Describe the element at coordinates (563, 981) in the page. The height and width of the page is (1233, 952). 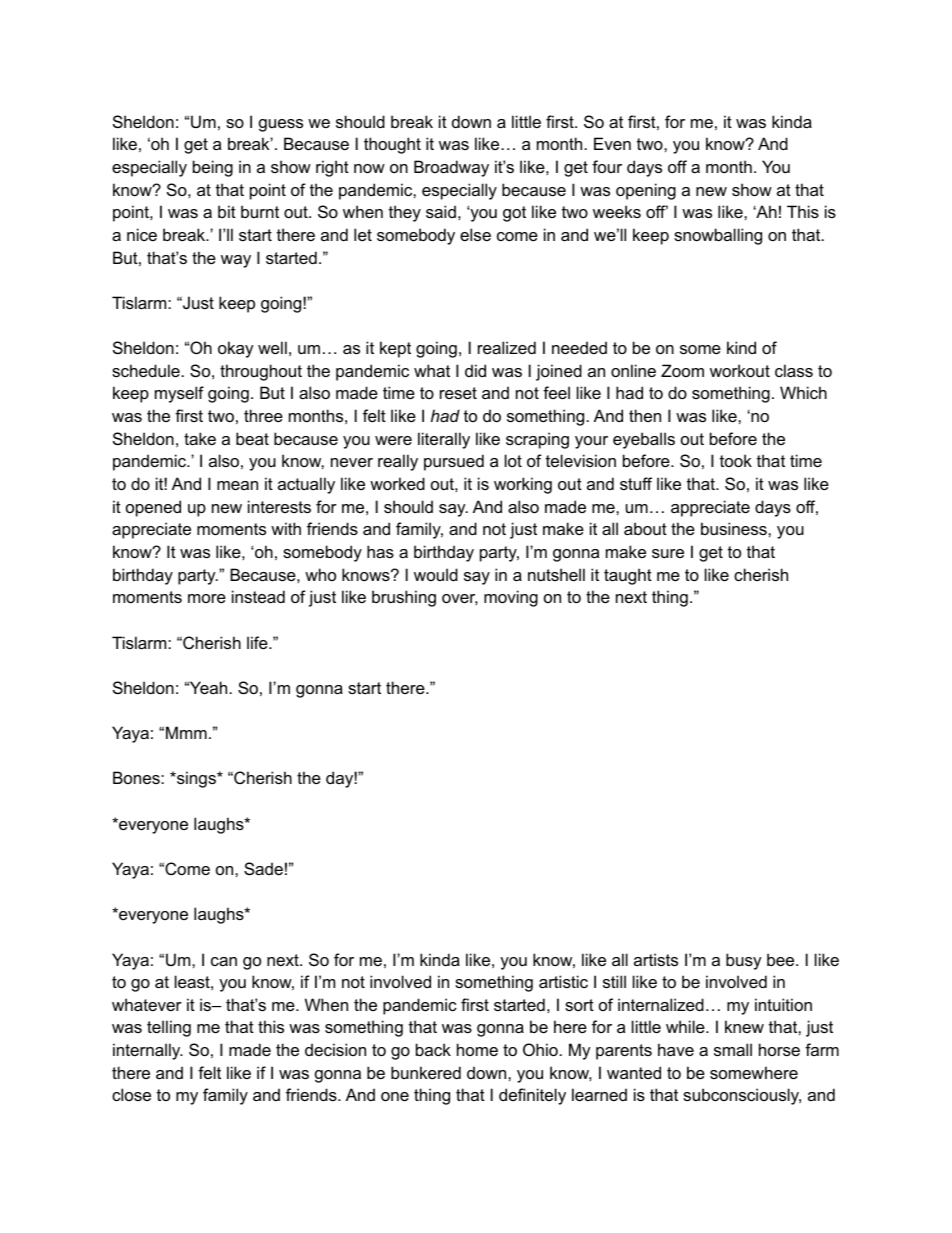
I see `artistic` at that location.
